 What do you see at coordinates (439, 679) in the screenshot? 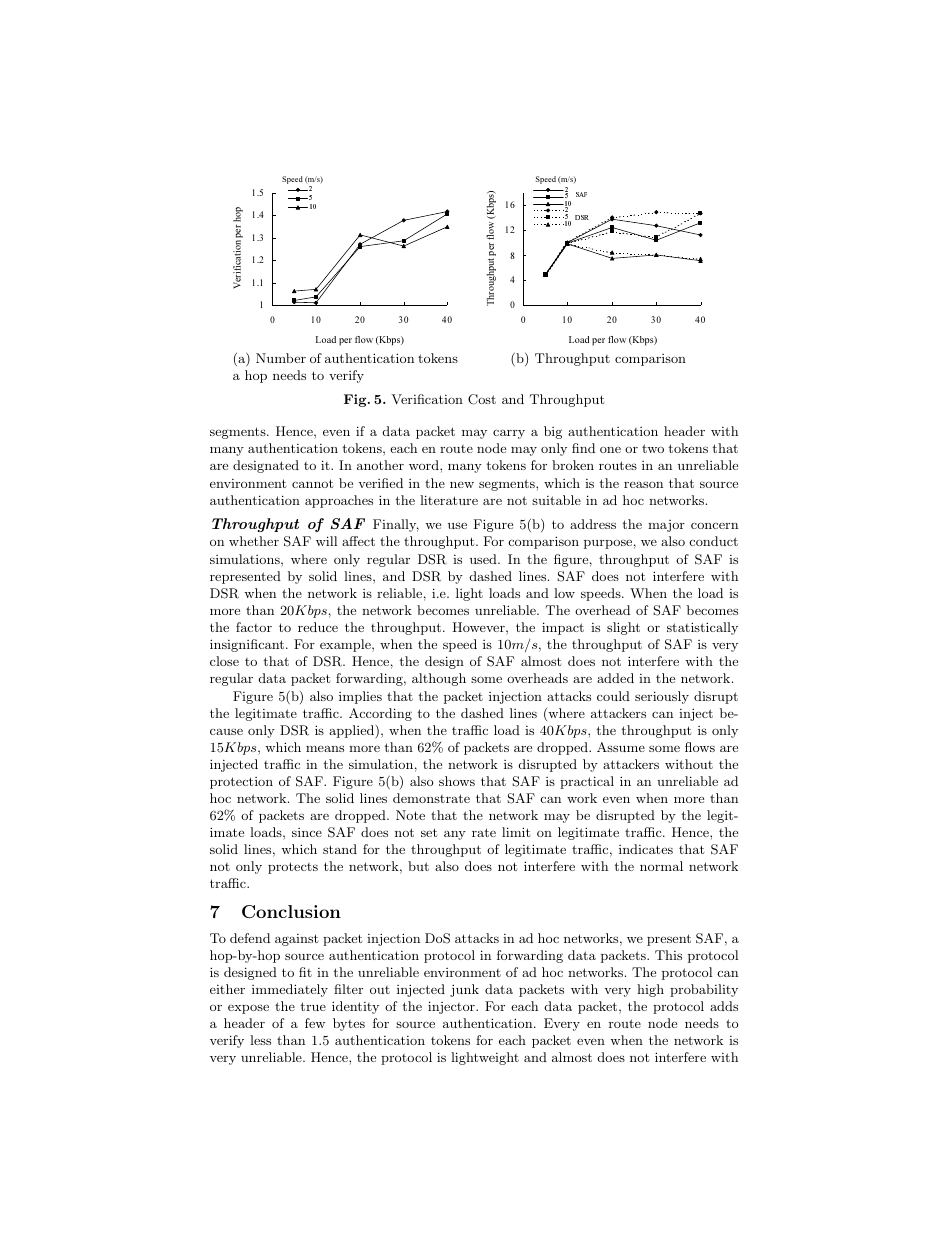
I see `although` at bounding box center [439, 679].
